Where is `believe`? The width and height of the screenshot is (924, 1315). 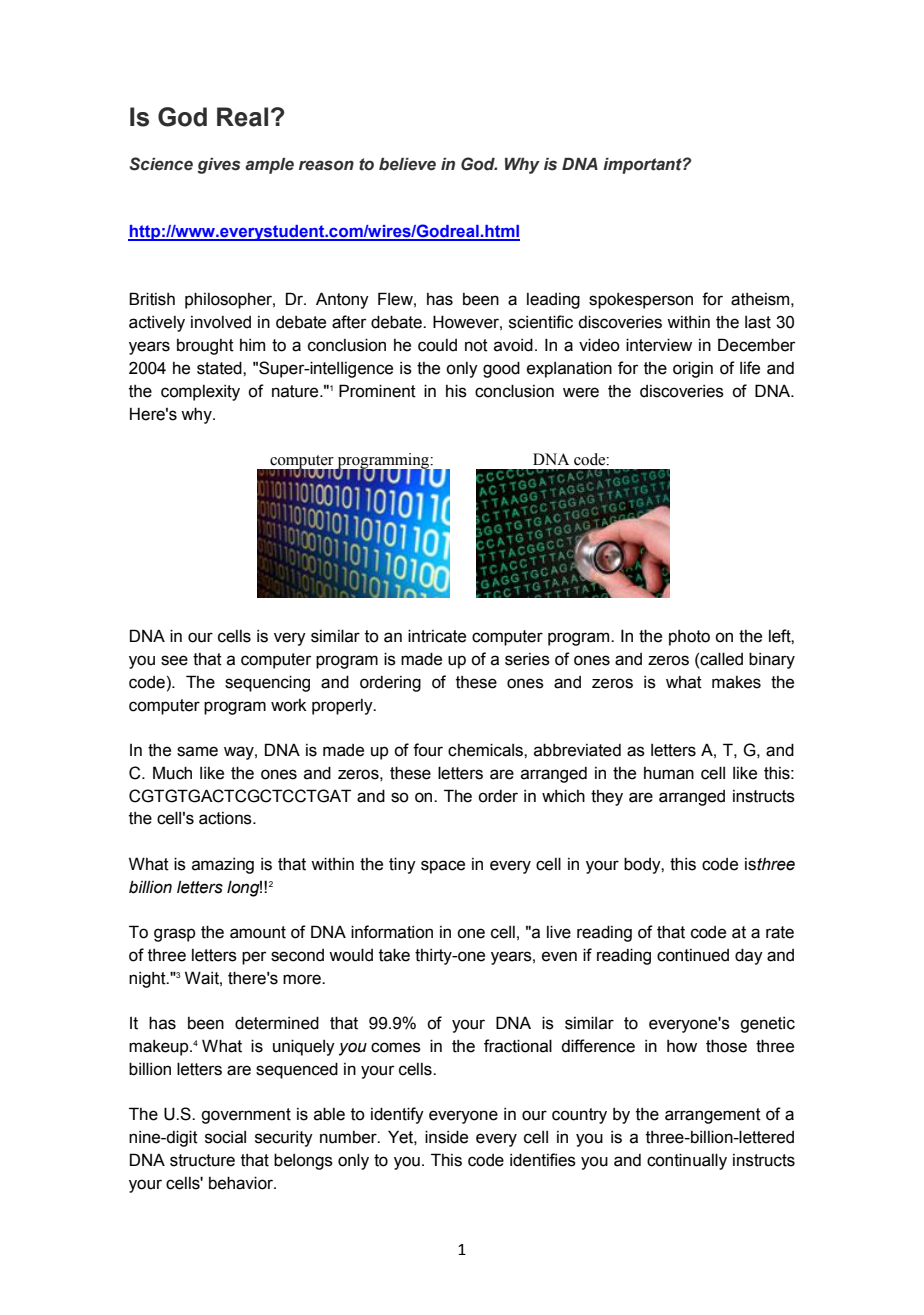 believe is located at coordinates (407, 164).
